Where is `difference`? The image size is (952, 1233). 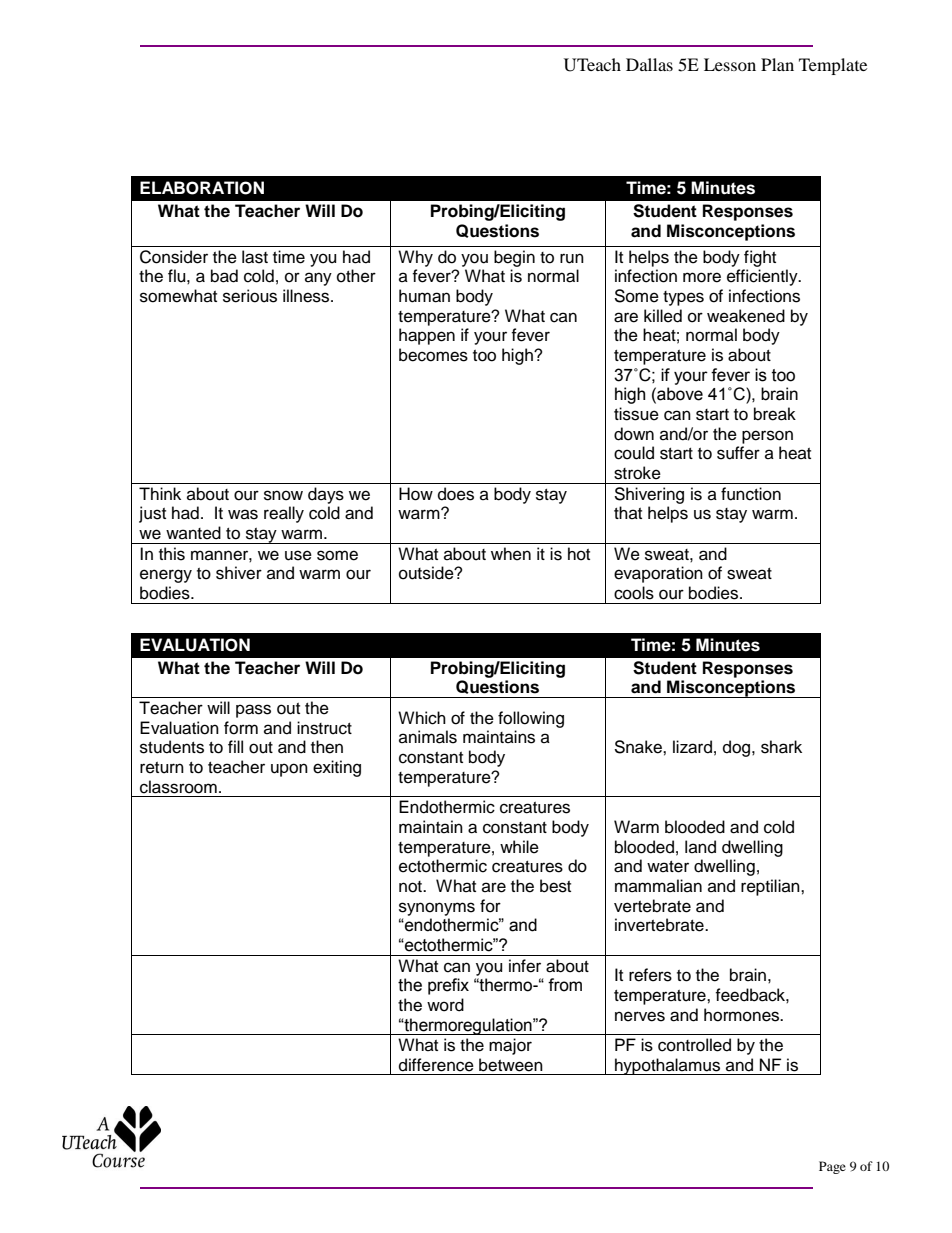 difference is located at coordinates (436, 1065).
